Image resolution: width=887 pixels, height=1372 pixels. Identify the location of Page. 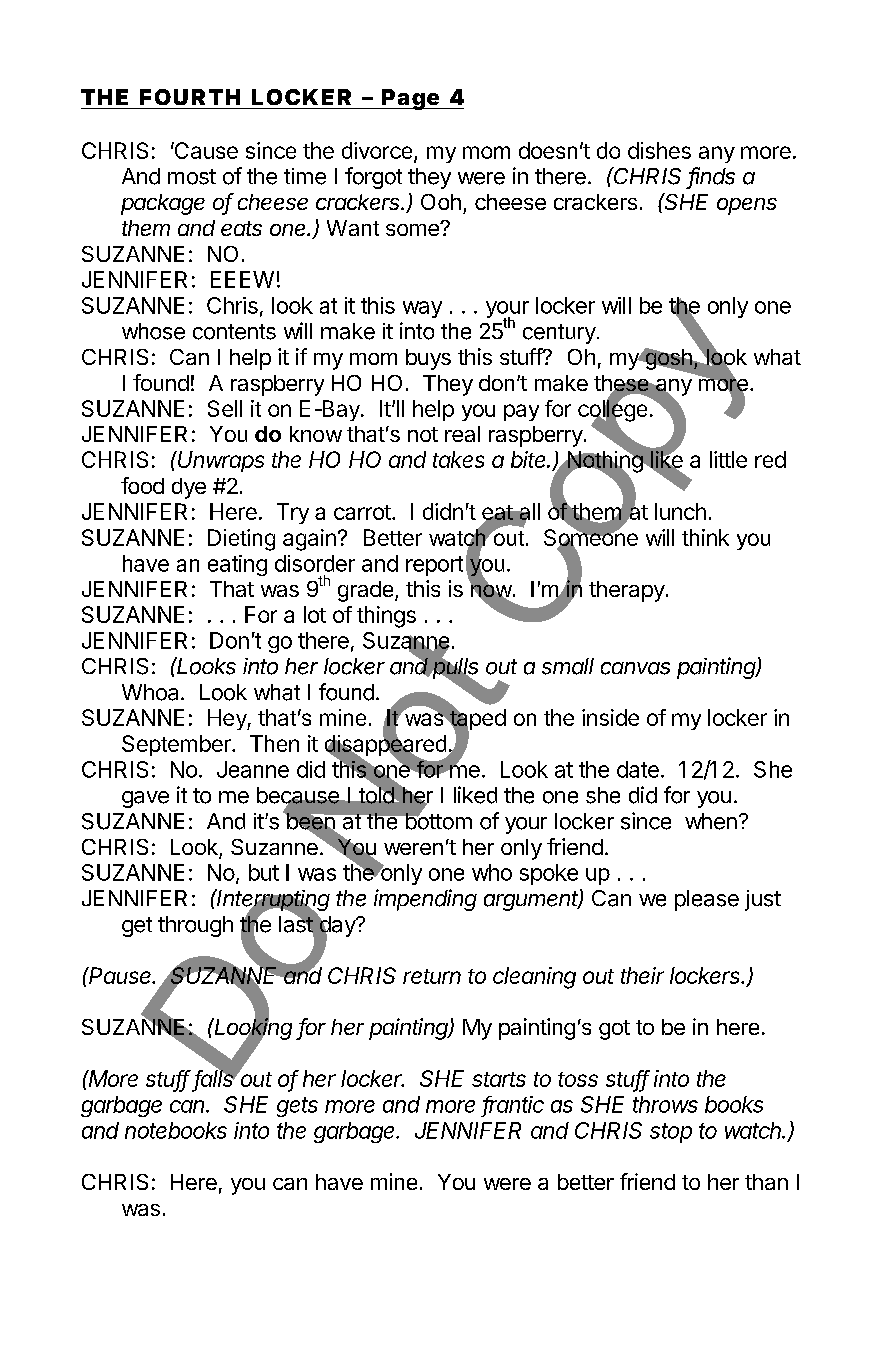
(410, 99).
